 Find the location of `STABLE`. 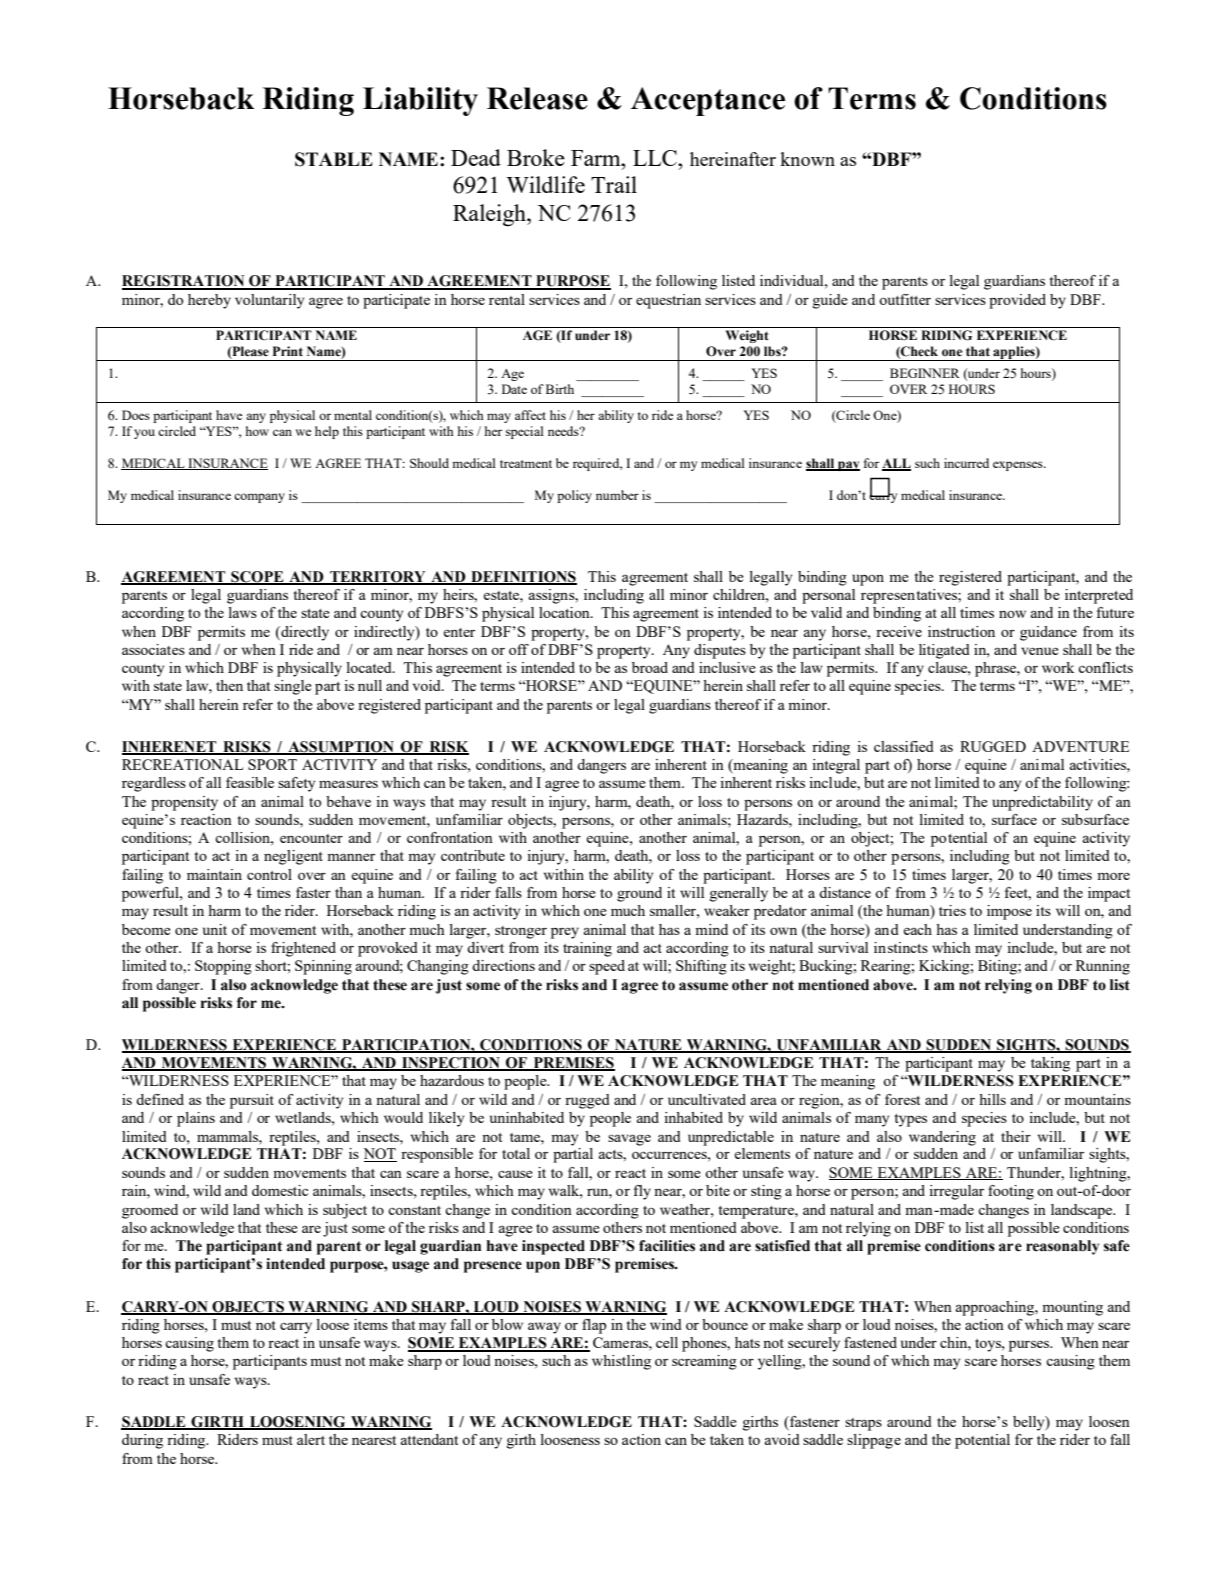

STABLE is located at coordinates (334, 159).
